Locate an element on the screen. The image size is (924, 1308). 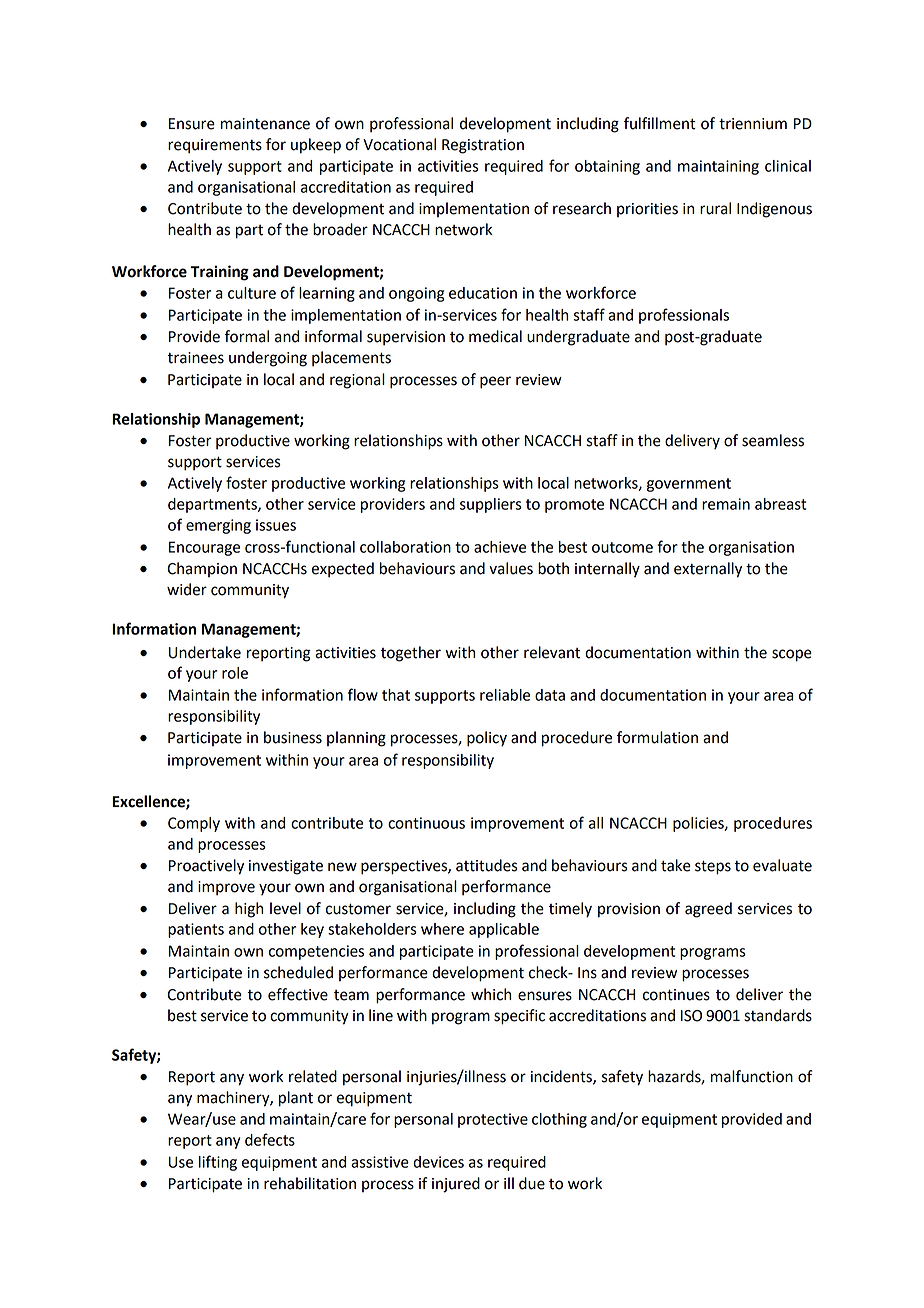
rural is located at coordinates (715, 208).
